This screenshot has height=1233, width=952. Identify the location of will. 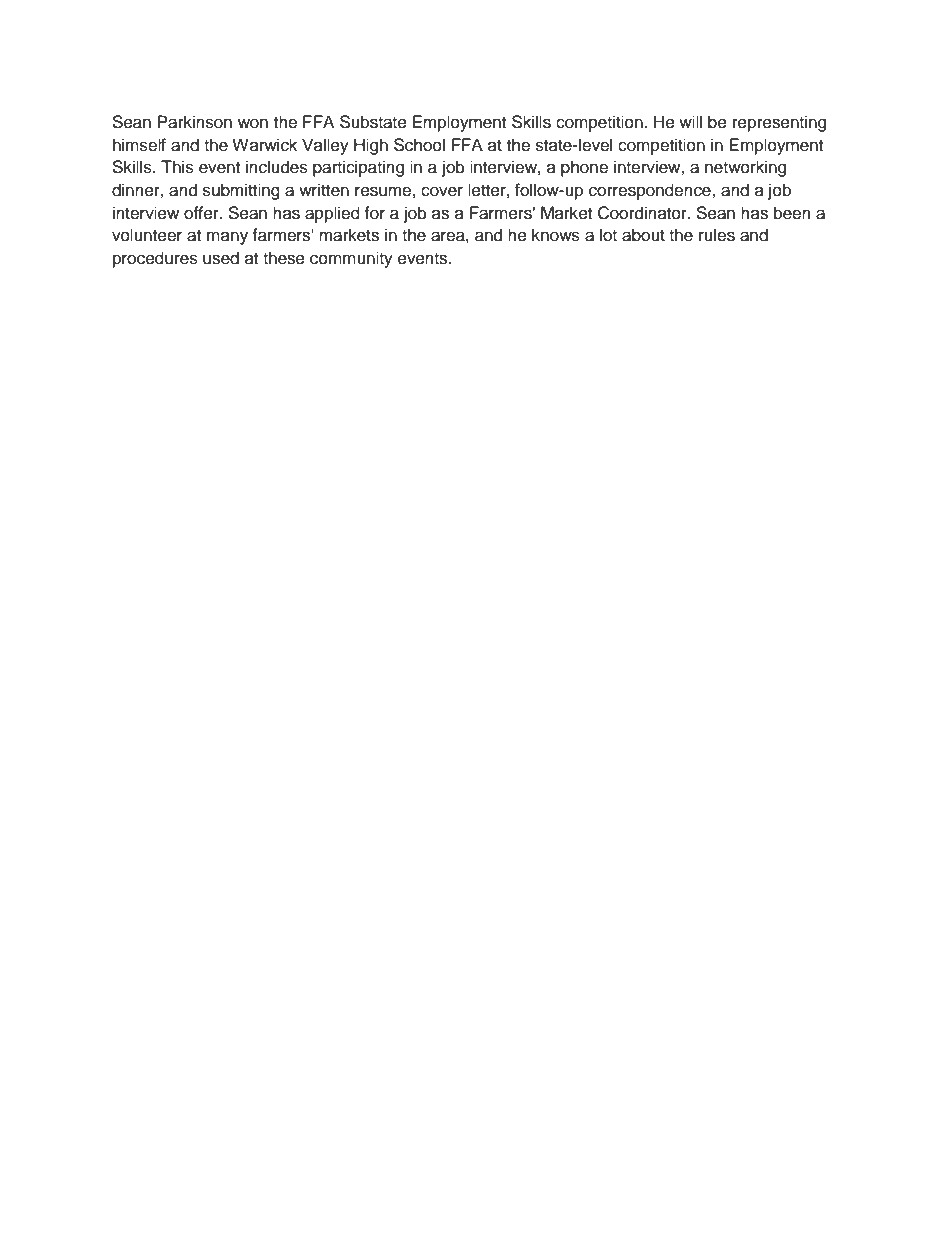
(690, 121).
